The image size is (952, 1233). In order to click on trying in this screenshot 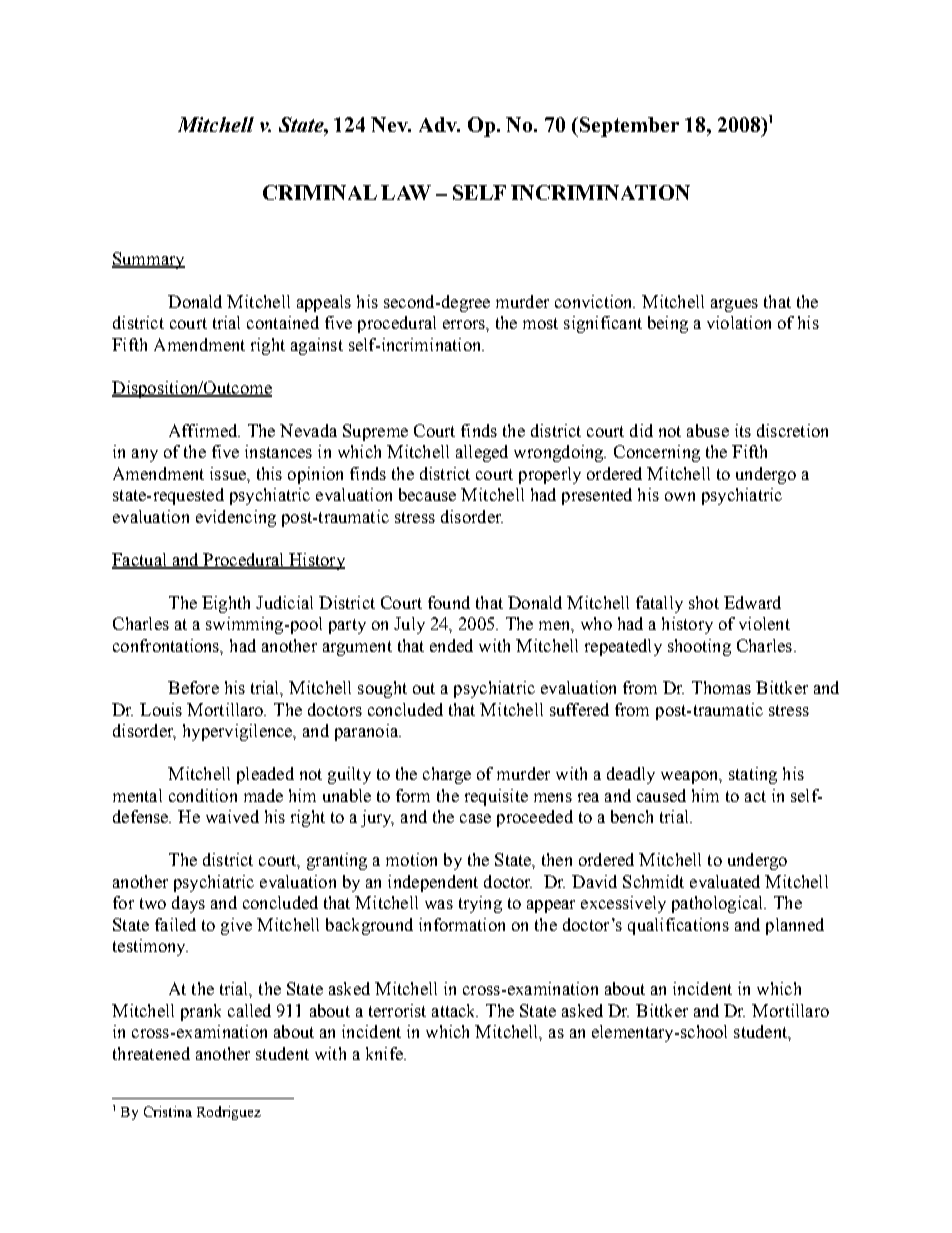, I will do `click(480, 904)`.
